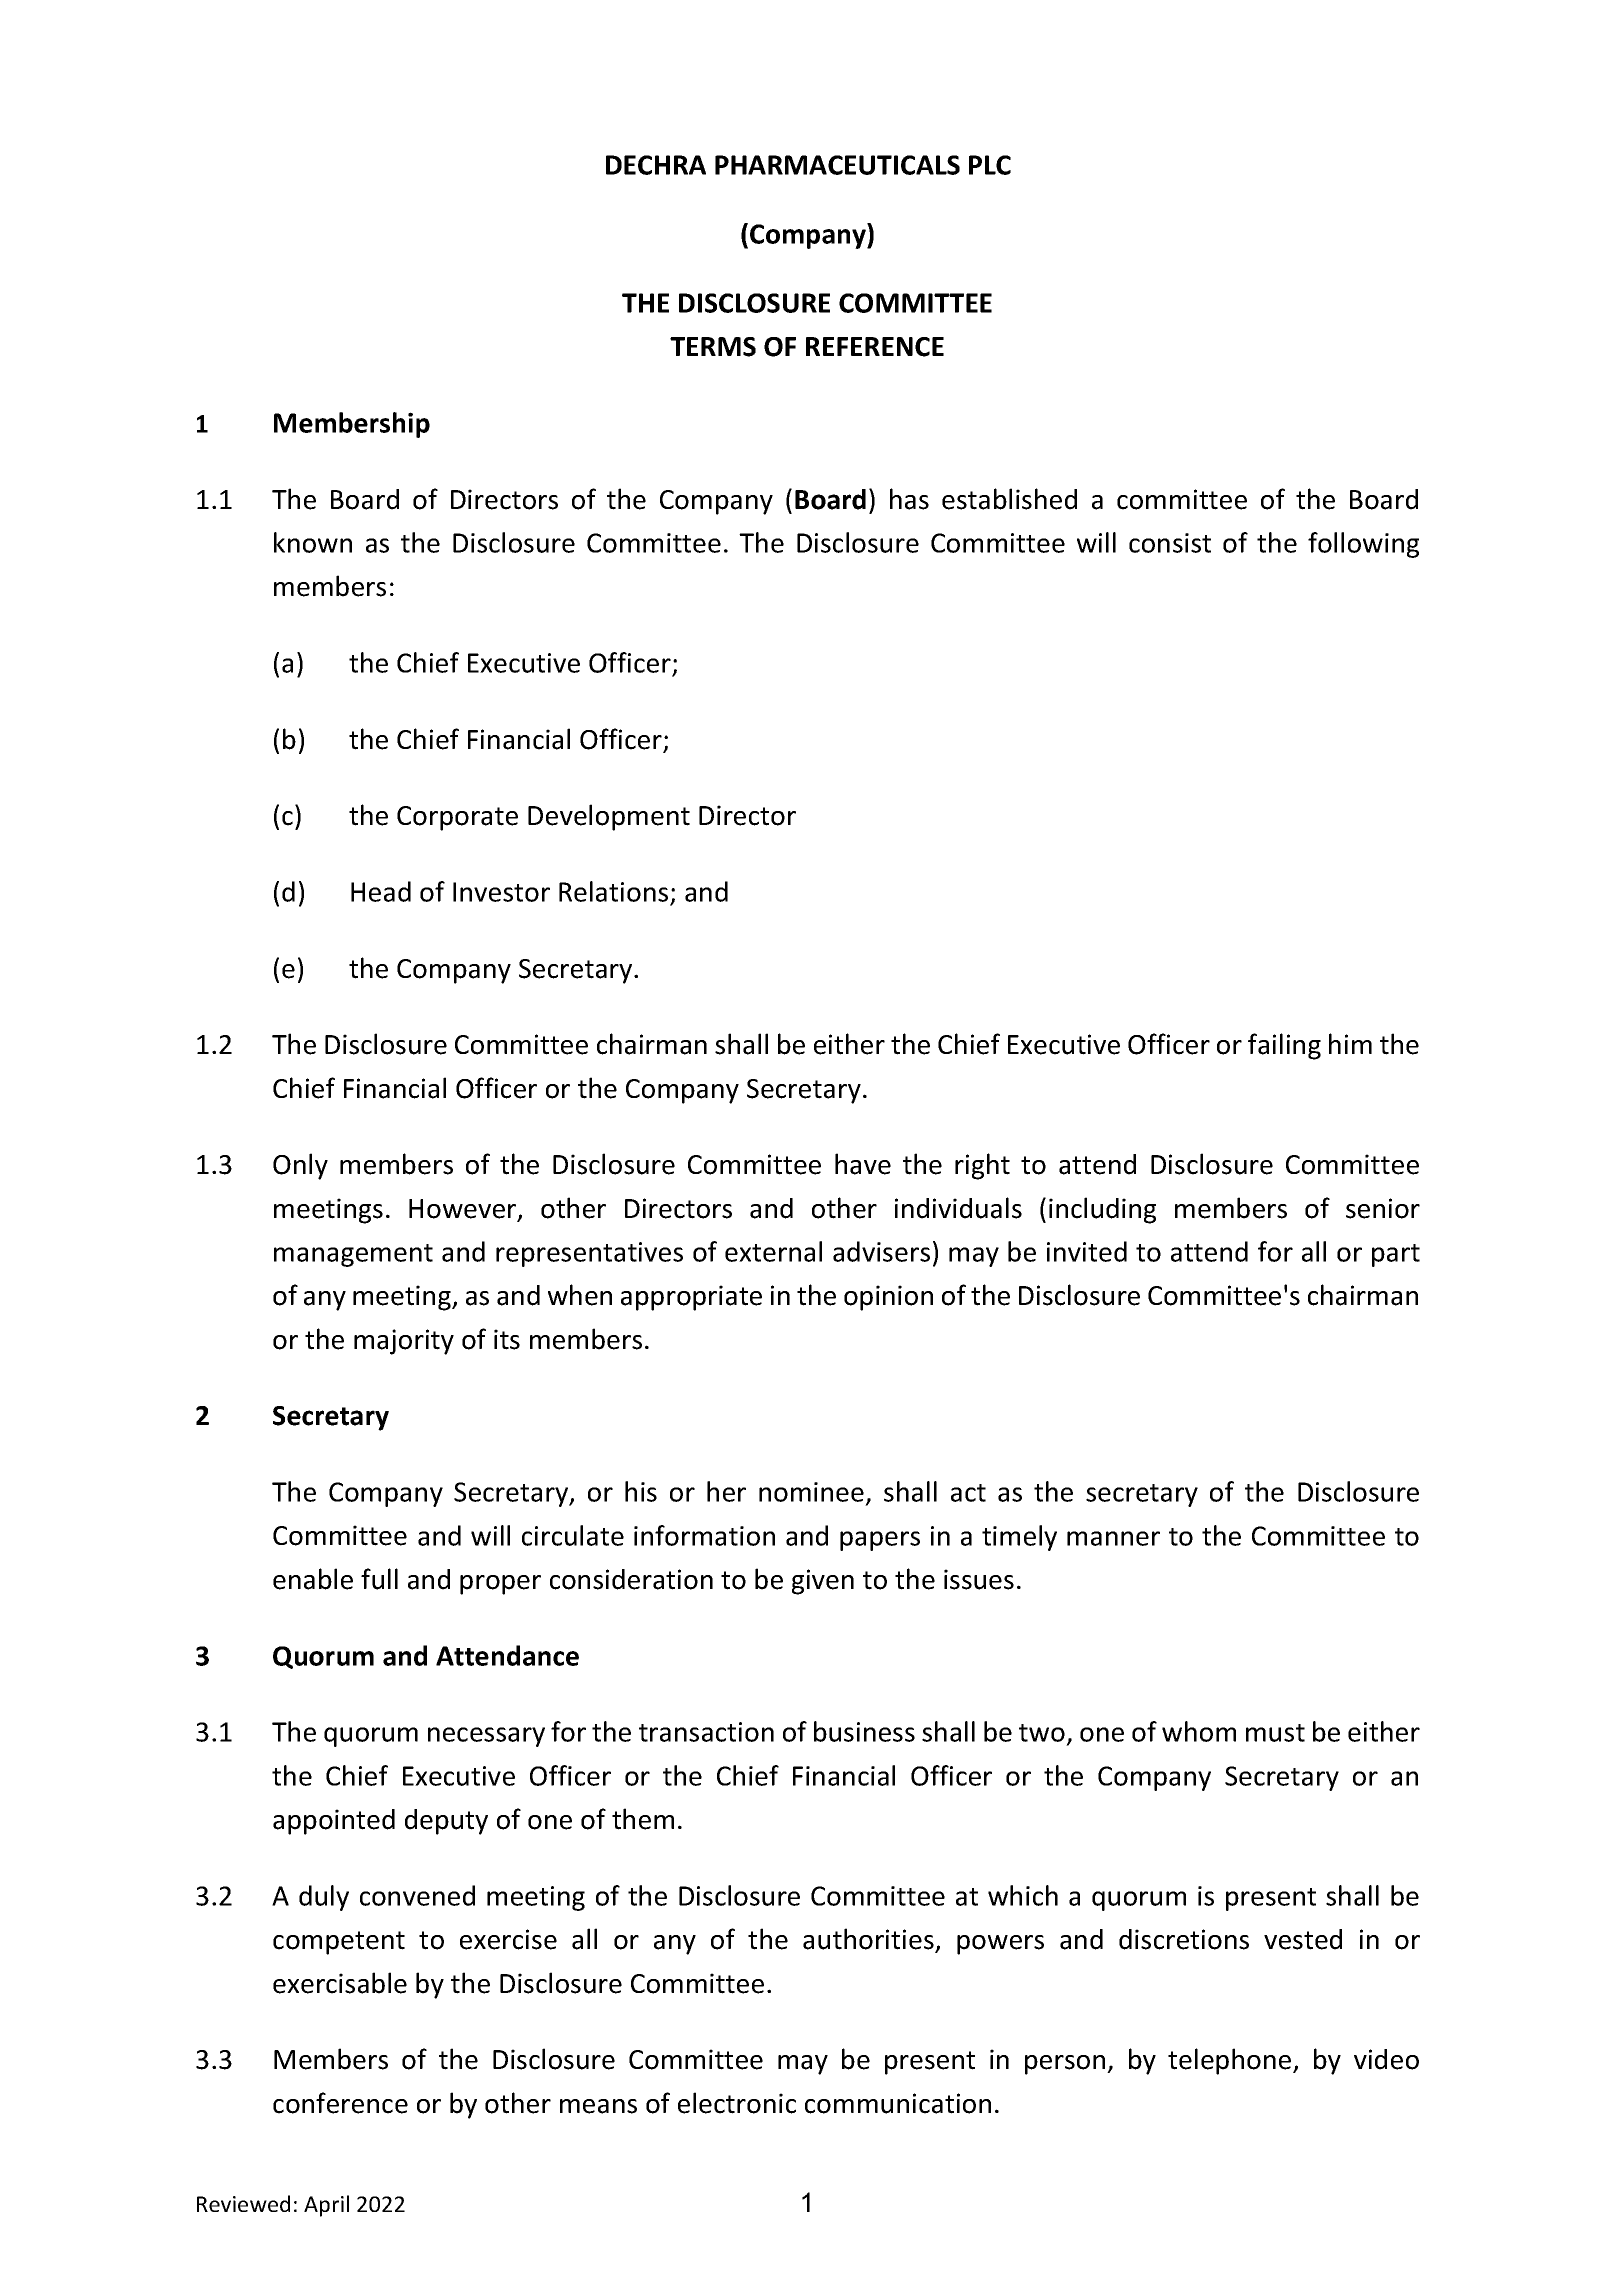  I want to click on TERMS, so click(713, 347).
